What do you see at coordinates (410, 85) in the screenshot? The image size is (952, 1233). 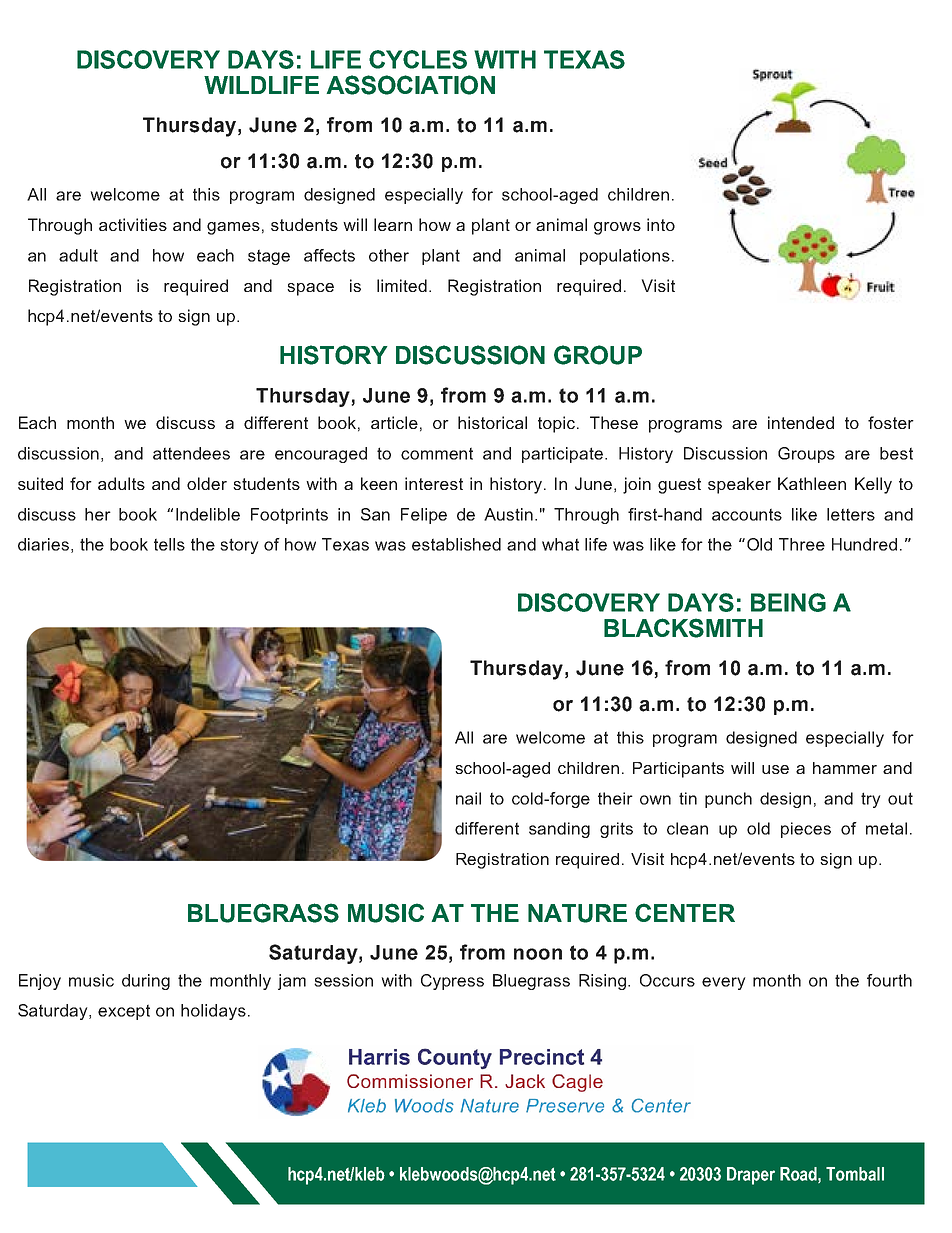 I see `ASSOCIATION` at bounding box center [410, 85].
